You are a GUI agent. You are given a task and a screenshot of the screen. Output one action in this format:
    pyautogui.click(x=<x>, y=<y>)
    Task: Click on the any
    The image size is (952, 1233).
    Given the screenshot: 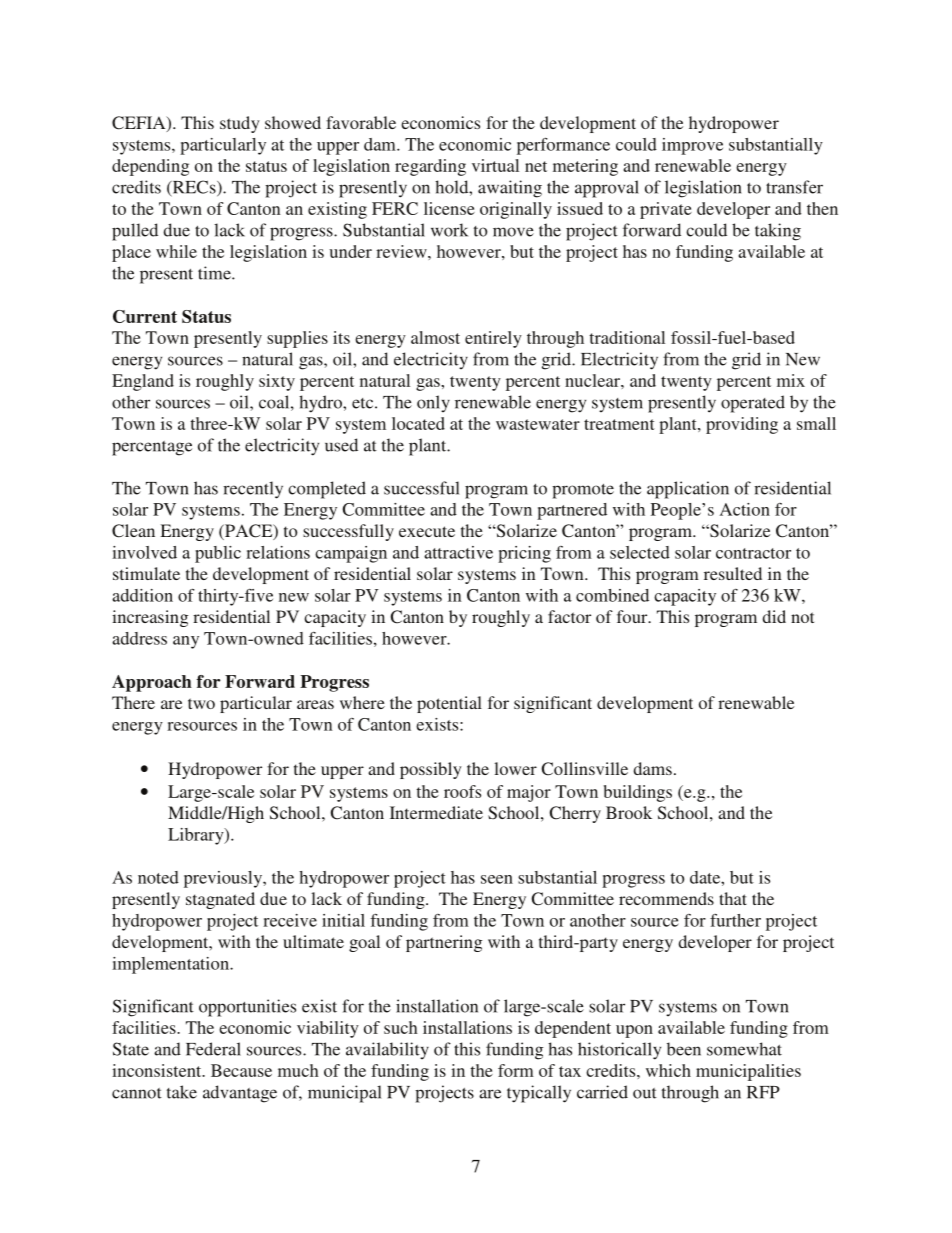 What is the action you would take?
    pyautogui.click(x=186, y=642)
